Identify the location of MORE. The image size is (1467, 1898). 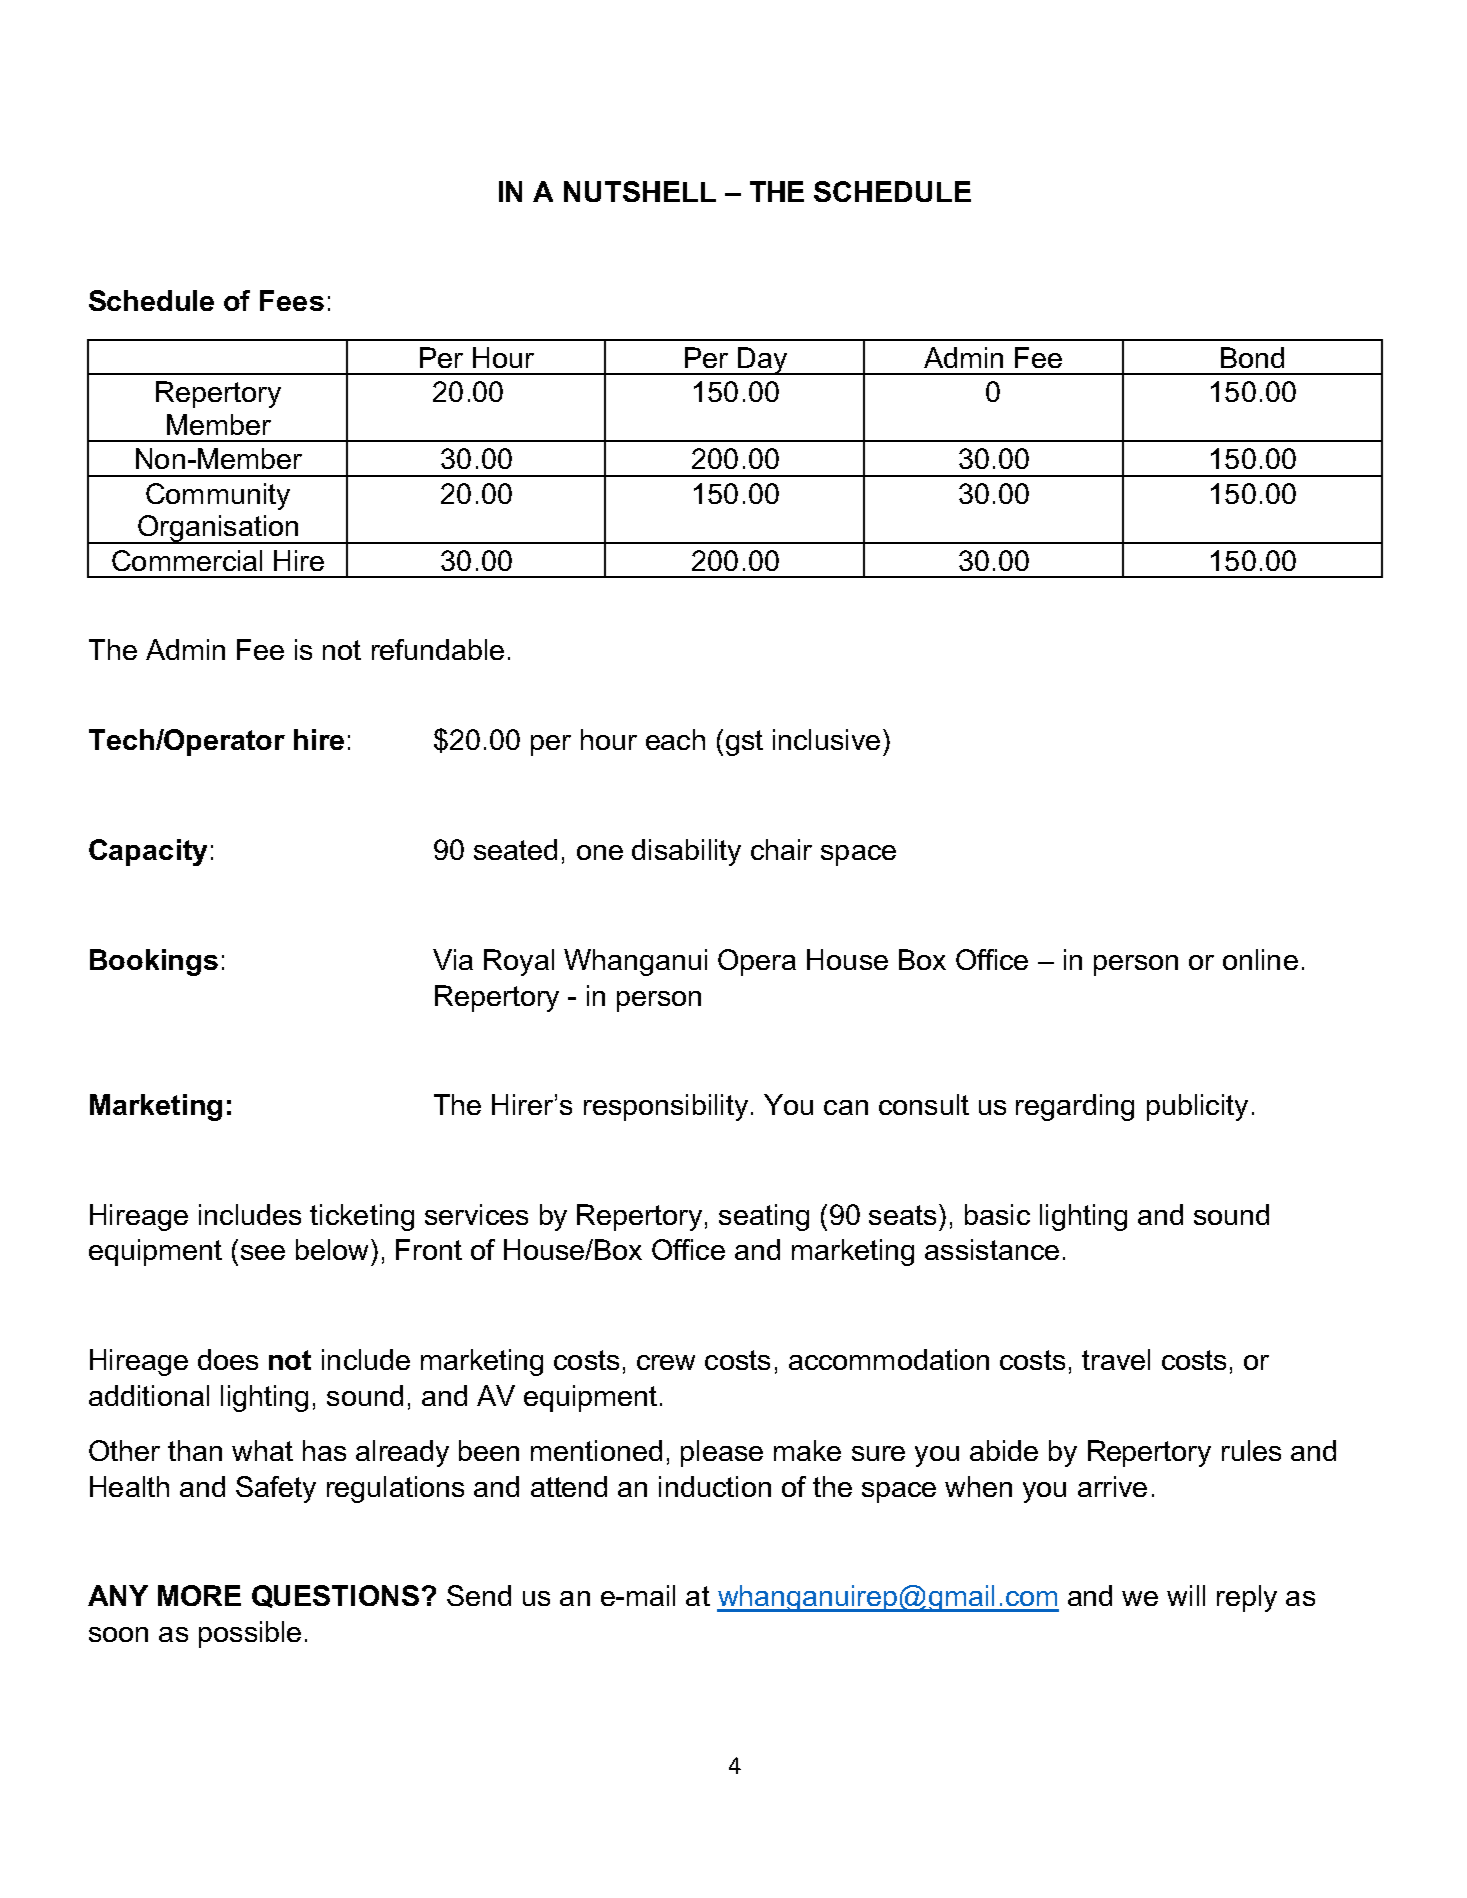
(199, 1595).
